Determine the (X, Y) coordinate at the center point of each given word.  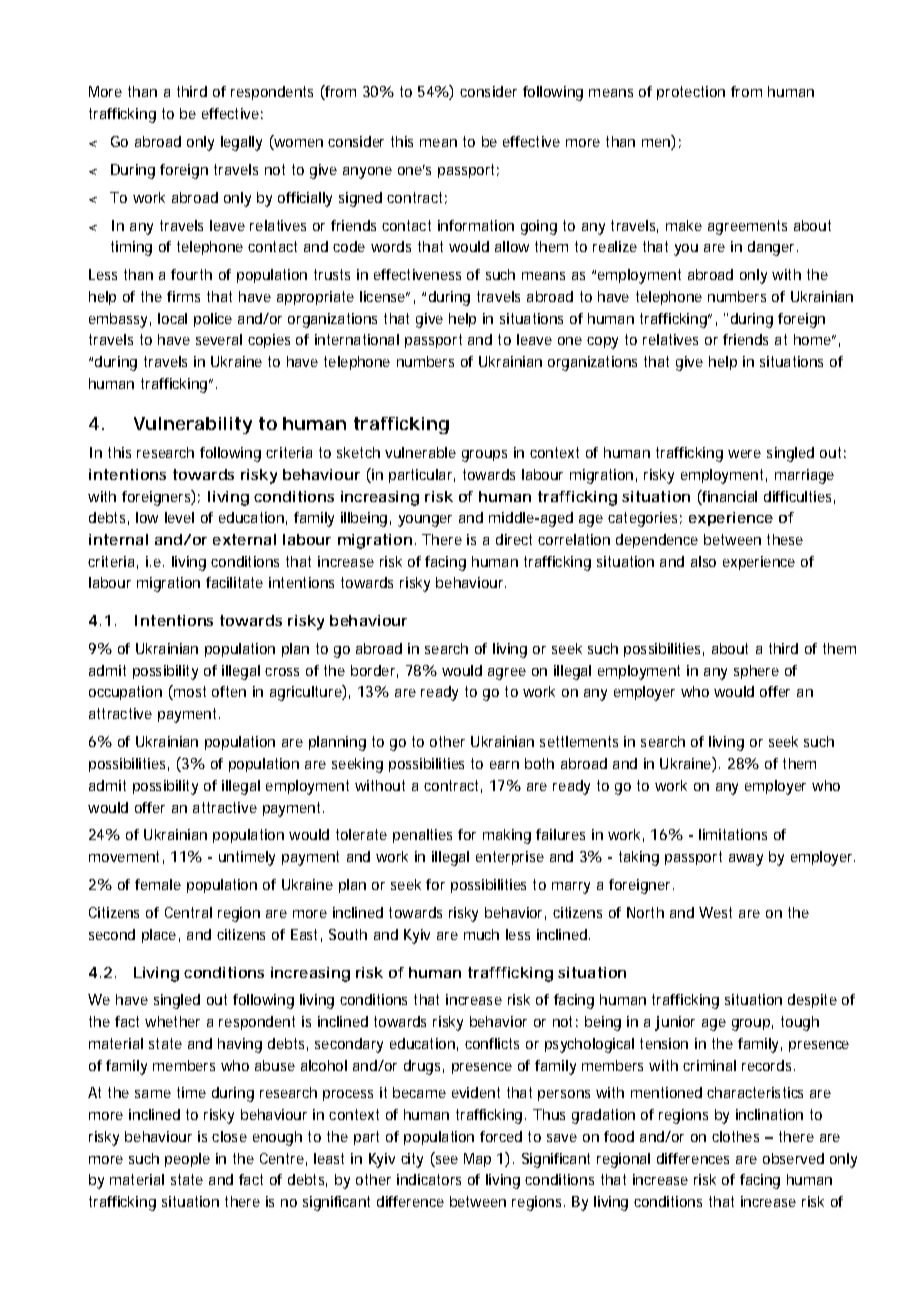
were (744, 454)
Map (477, 1160)
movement (124, 856)
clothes (735, 1136)
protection (691, 93)
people (187, 1160)
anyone (367, 173)
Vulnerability (193, 425)
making (507, 836)
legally (241, 143)
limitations (733, 834)
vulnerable (420, 452)
